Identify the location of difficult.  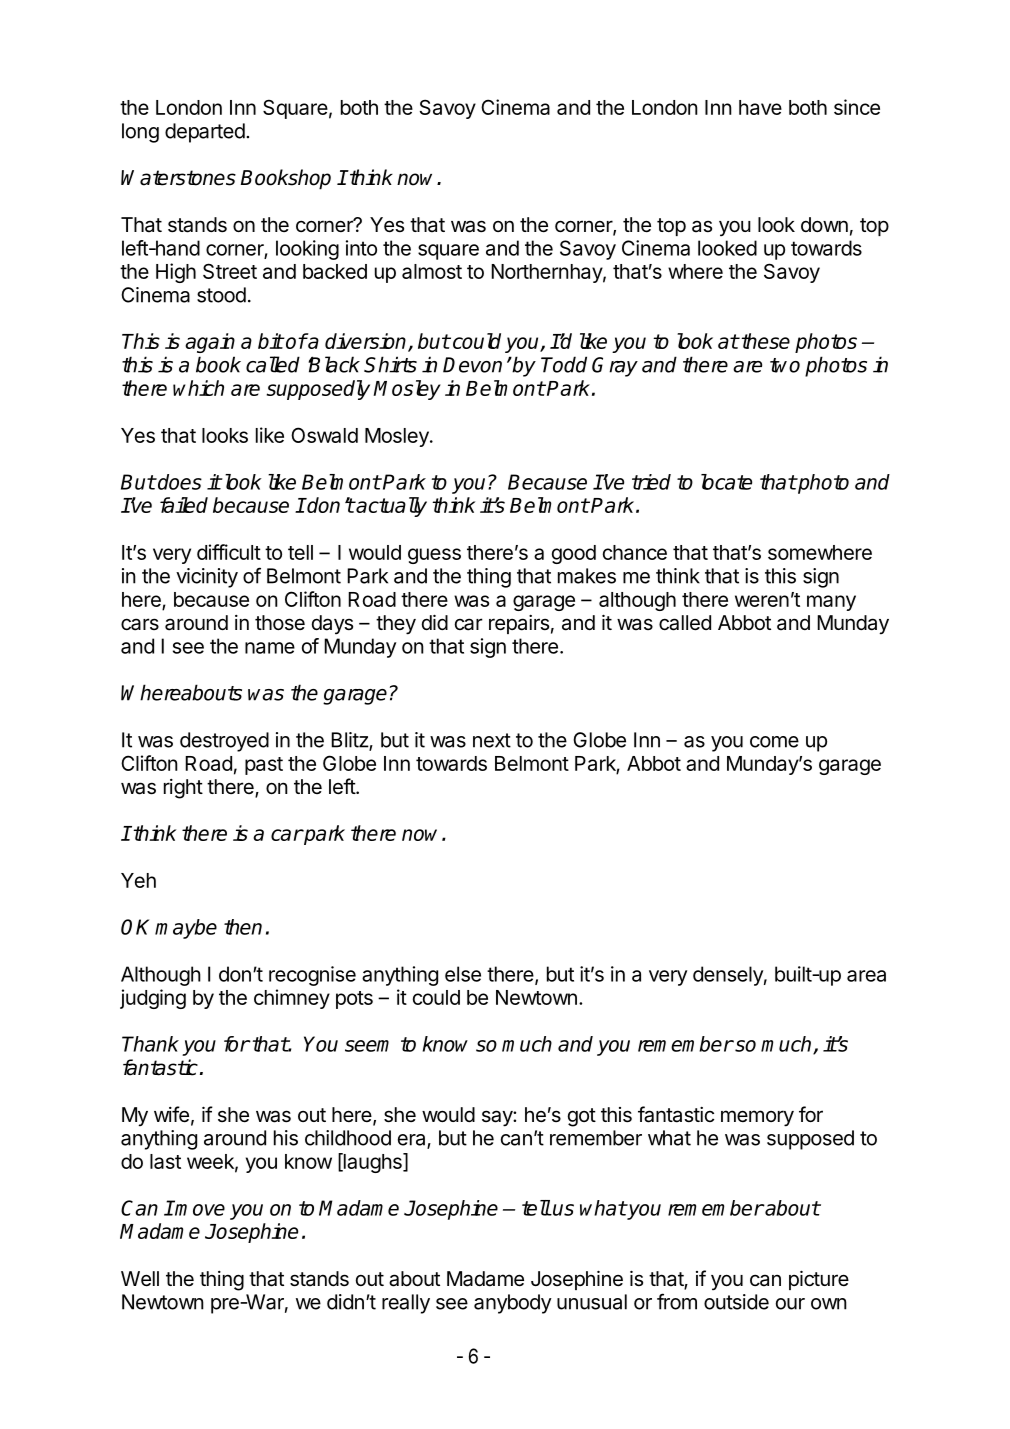
(229, 552).
